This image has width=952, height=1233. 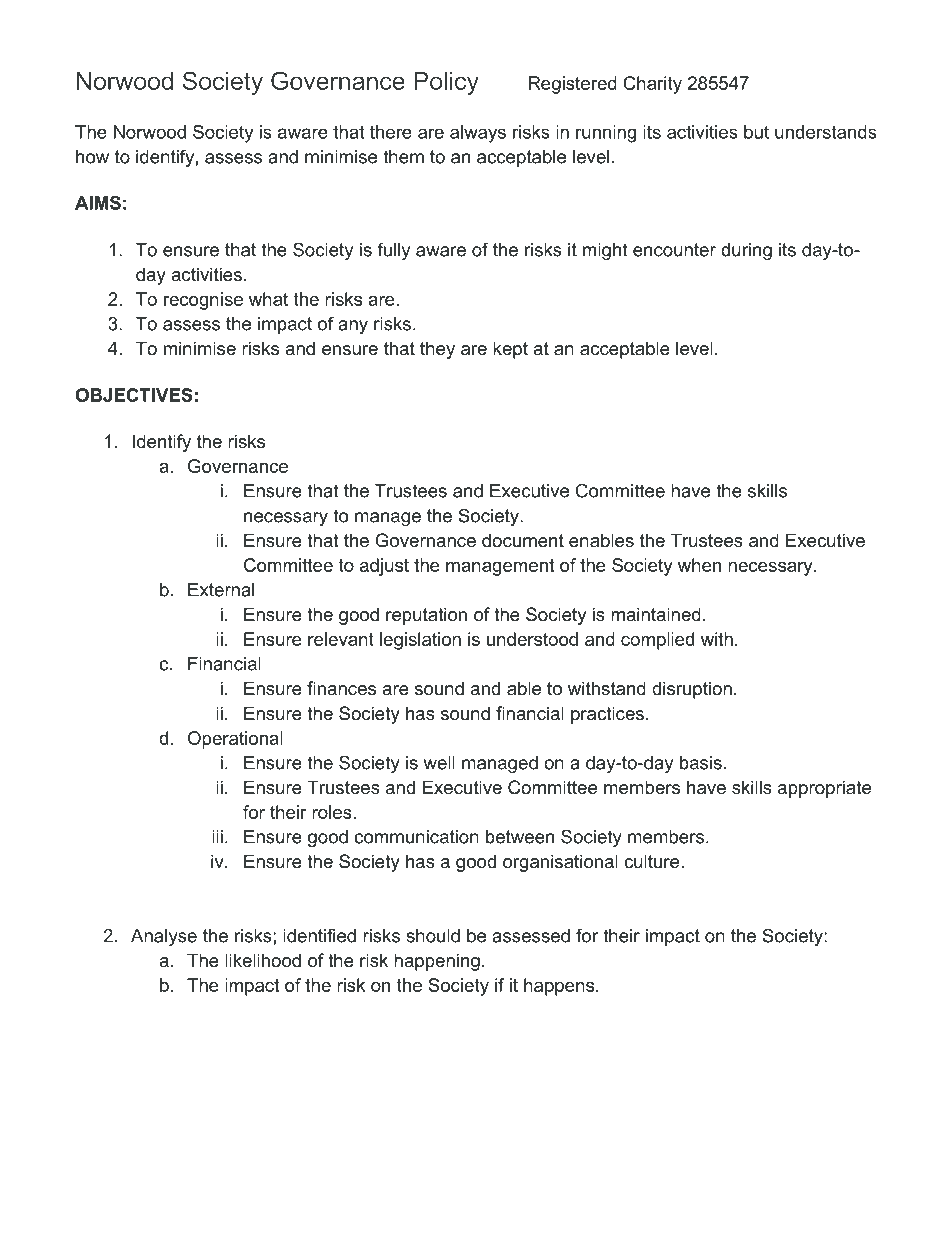 I want to click on always, so click(x=478, y=134).
